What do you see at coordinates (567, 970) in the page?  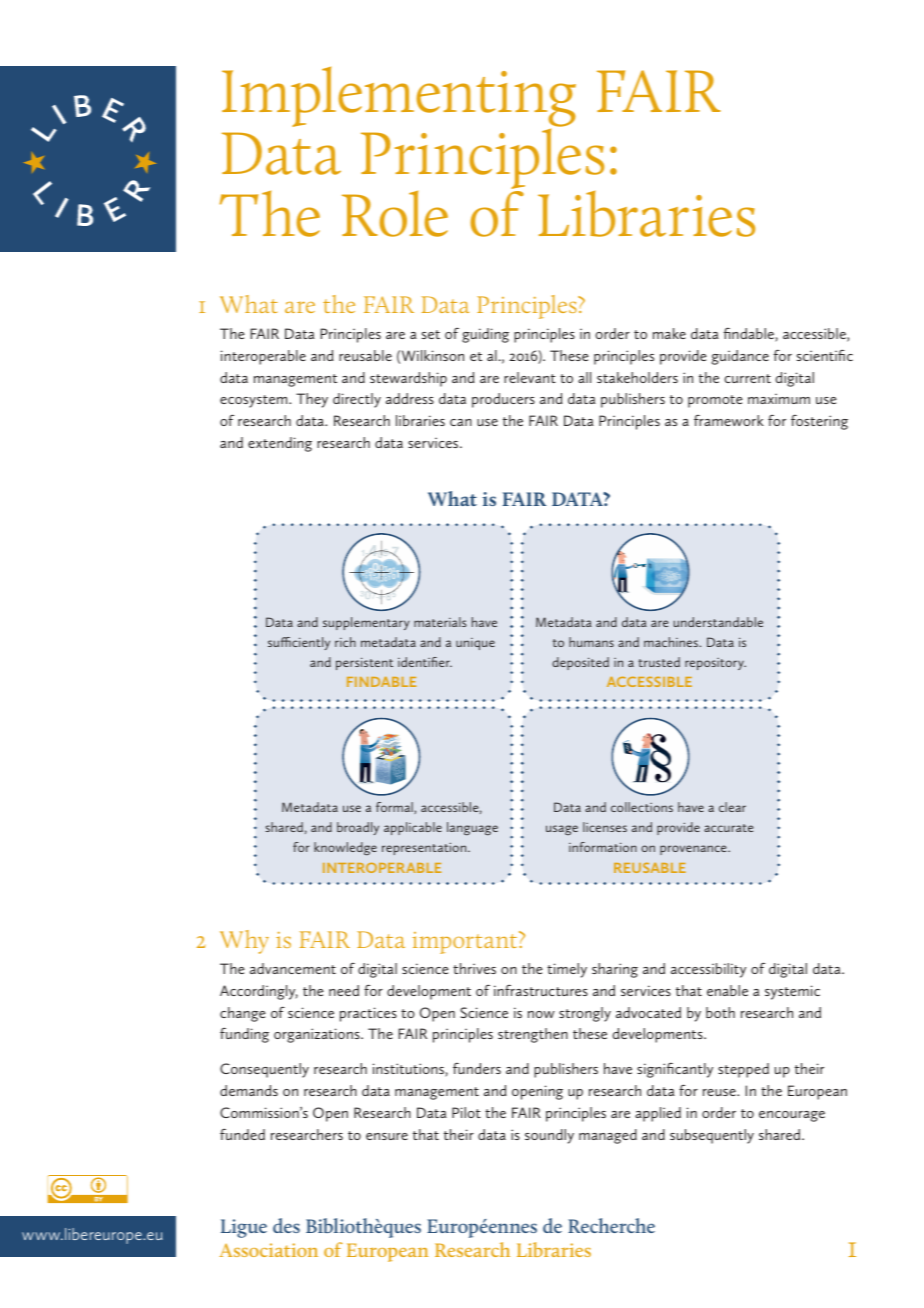 I see `timely` at bounding box center [567, 970].
